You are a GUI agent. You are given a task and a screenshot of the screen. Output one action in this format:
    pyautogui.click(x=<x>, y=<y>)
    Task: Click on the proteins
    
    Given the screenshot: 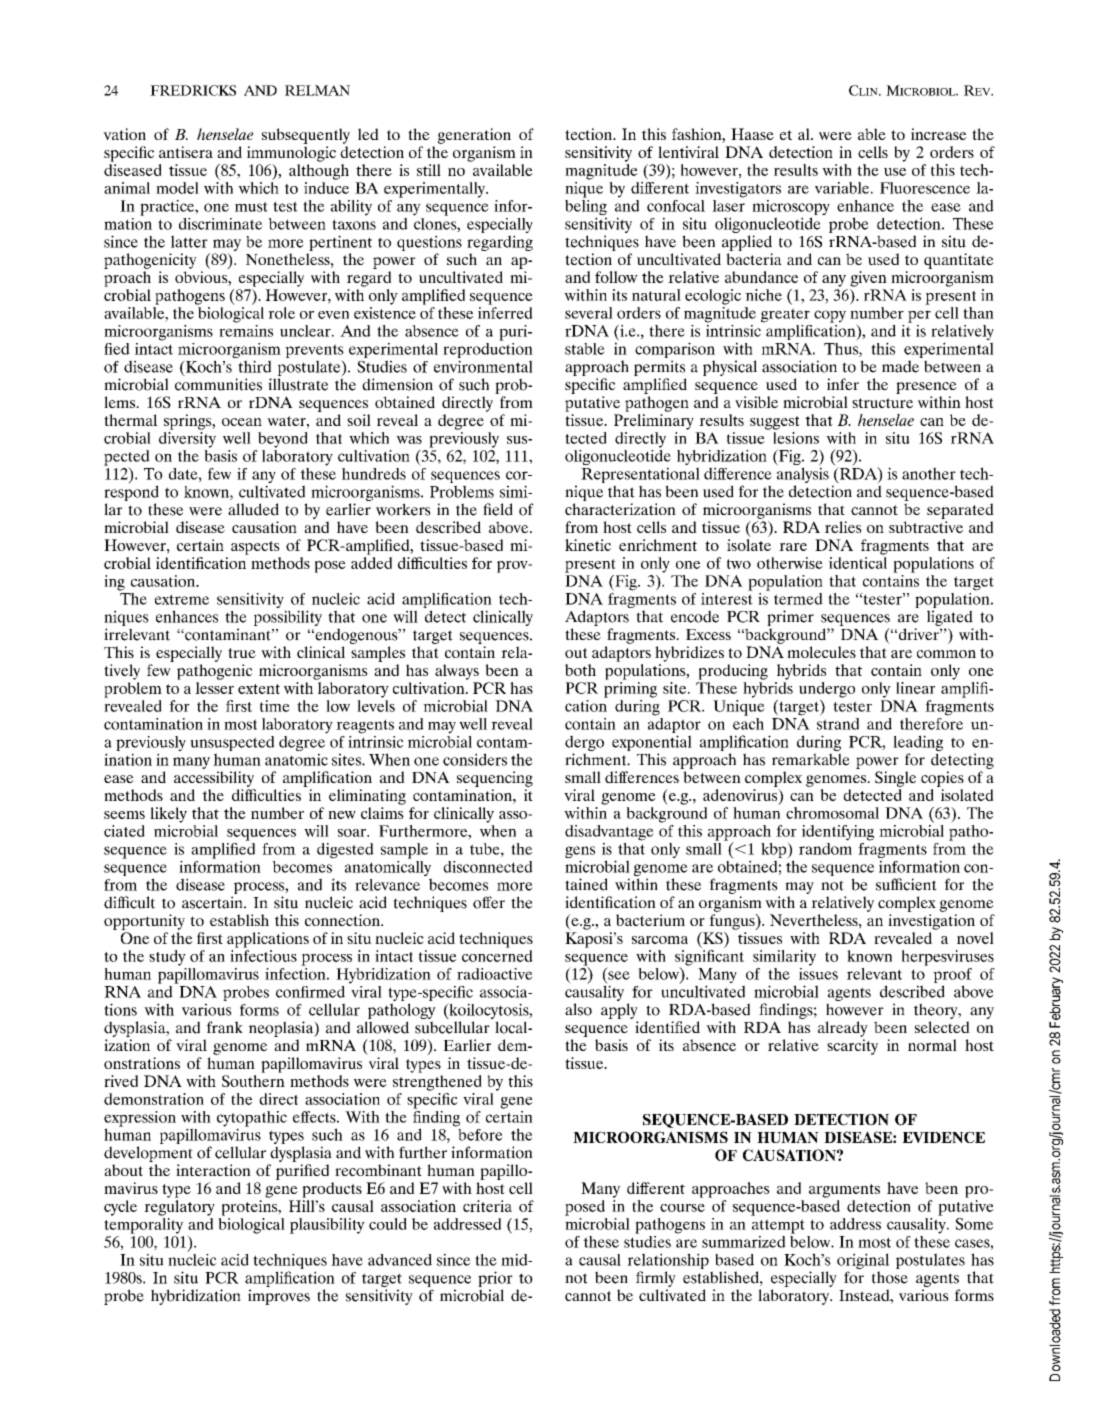 What is the action you would take?
    pyautogui.click(x=251, y=1208)
